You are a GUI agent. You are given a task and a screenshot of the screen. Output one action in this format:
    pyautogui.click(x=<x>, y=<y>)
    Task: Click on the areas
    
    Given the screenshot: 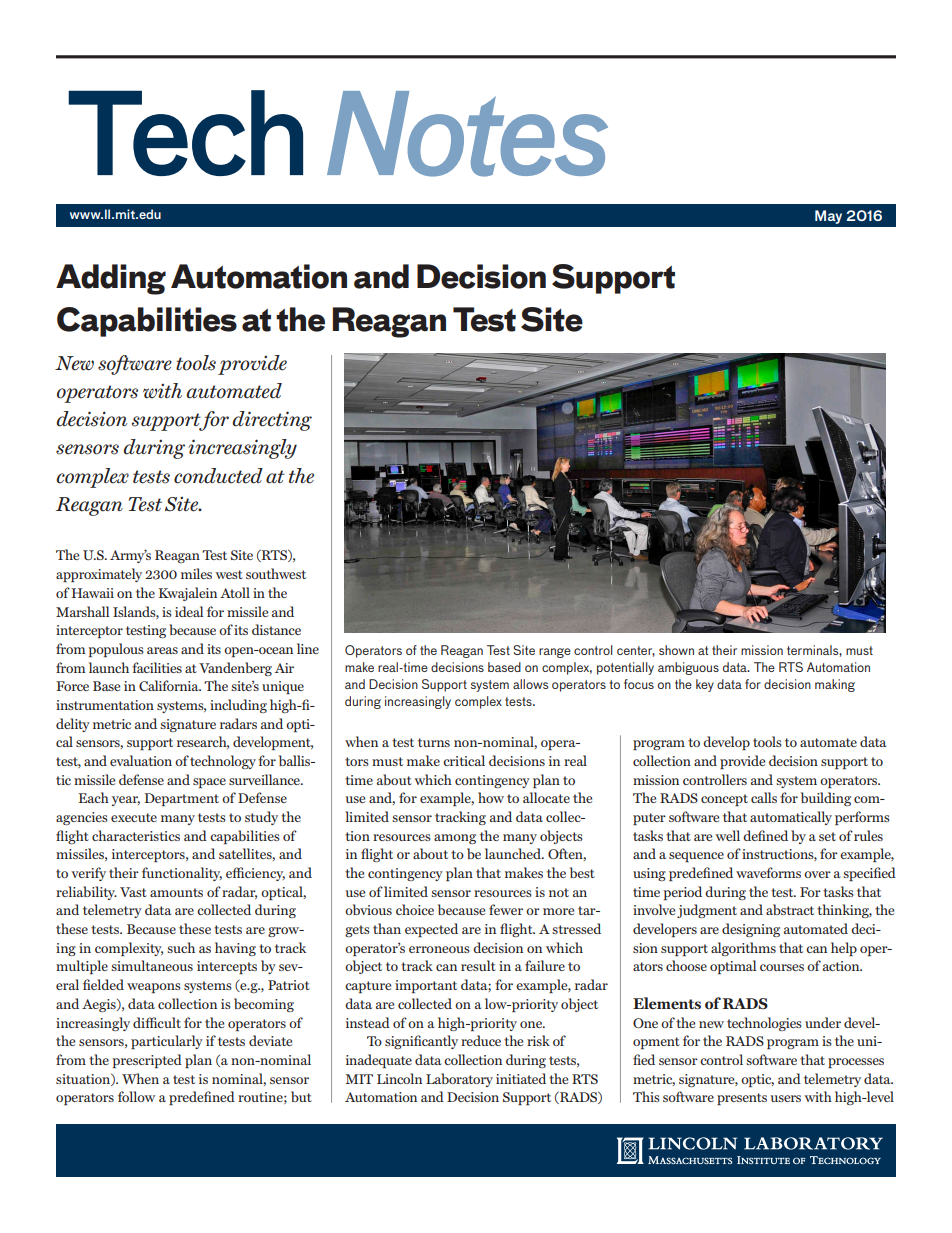 What is the action you would take?
    pyautogui.click(x=162, y=650)
